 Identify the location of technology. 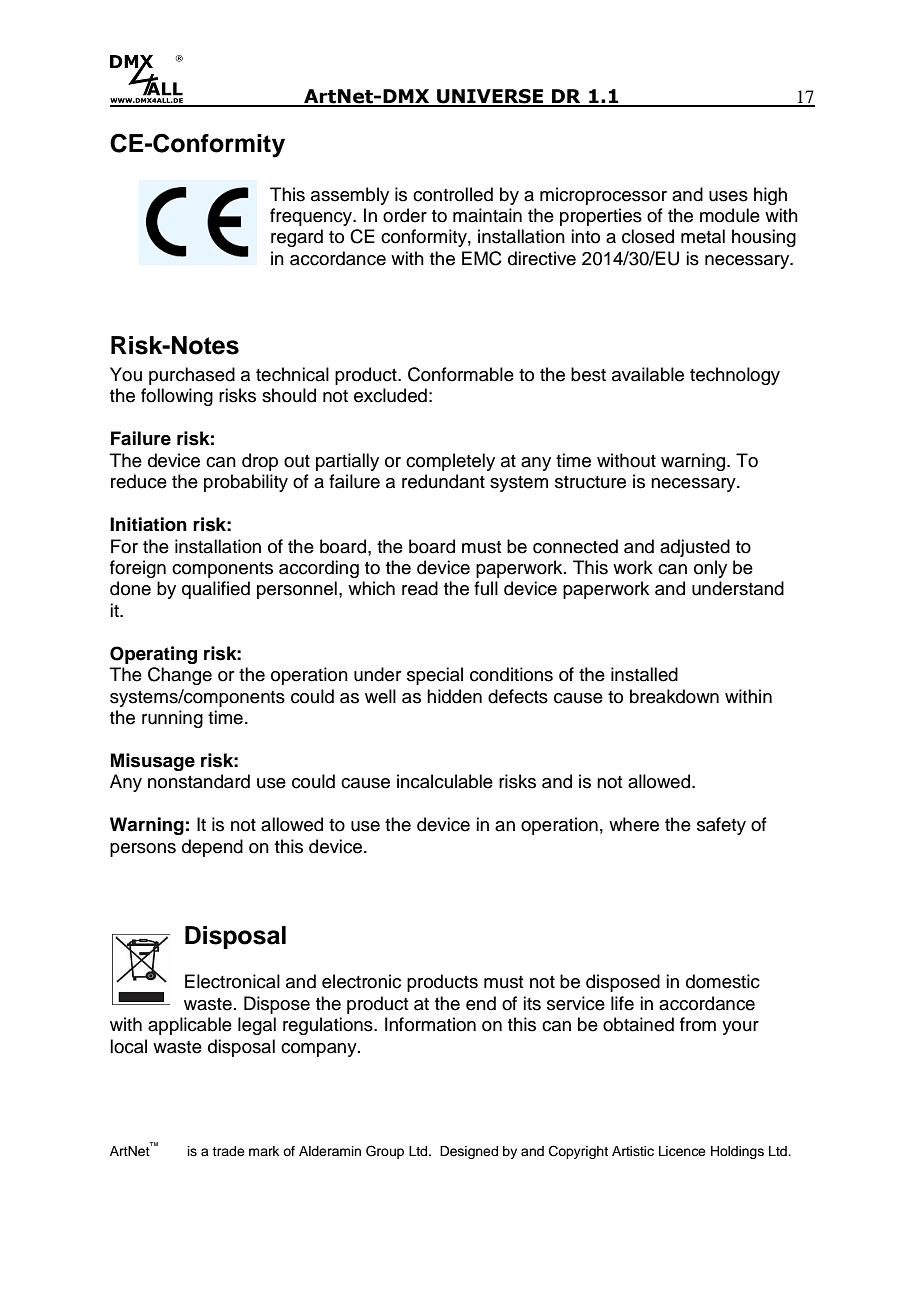
(735, 376).
